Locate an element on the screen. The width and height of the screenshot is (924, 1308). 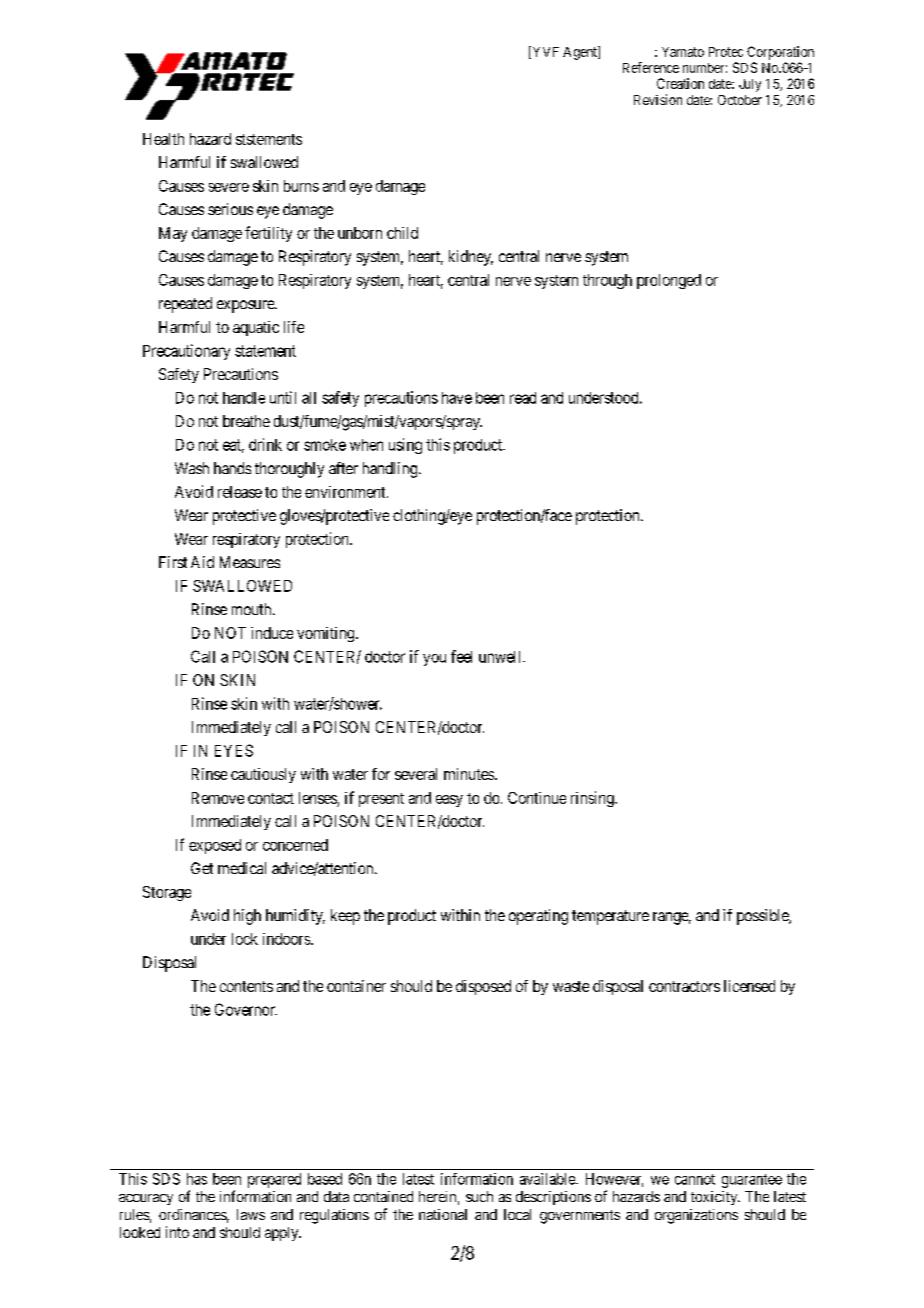
using is located at coordinates (405, 446).
